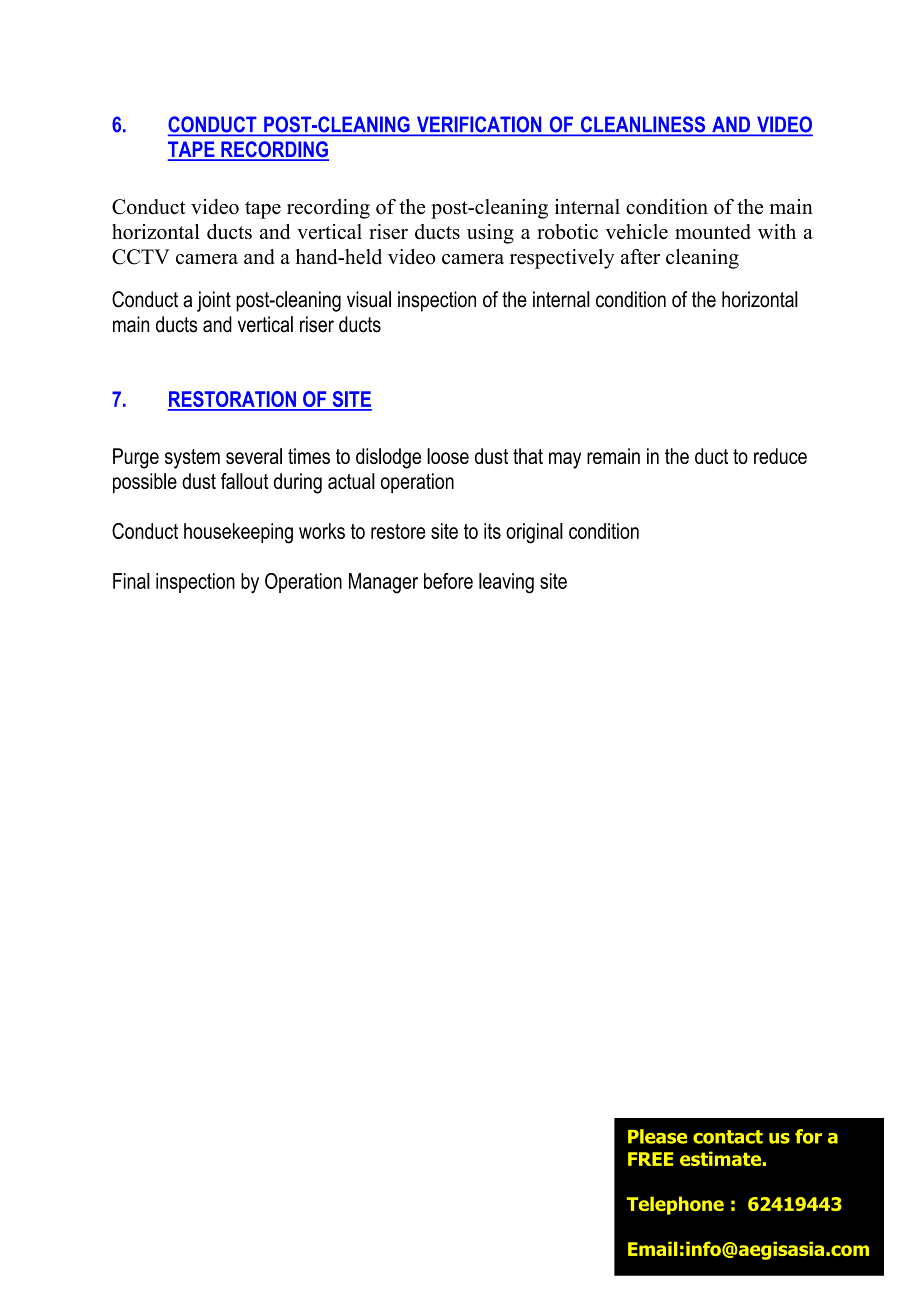 The width and height of the image is (924, 1308). What do you see at coordinates (131, 581) in the image?
I see `Final` at bounding box center [131, 581].
